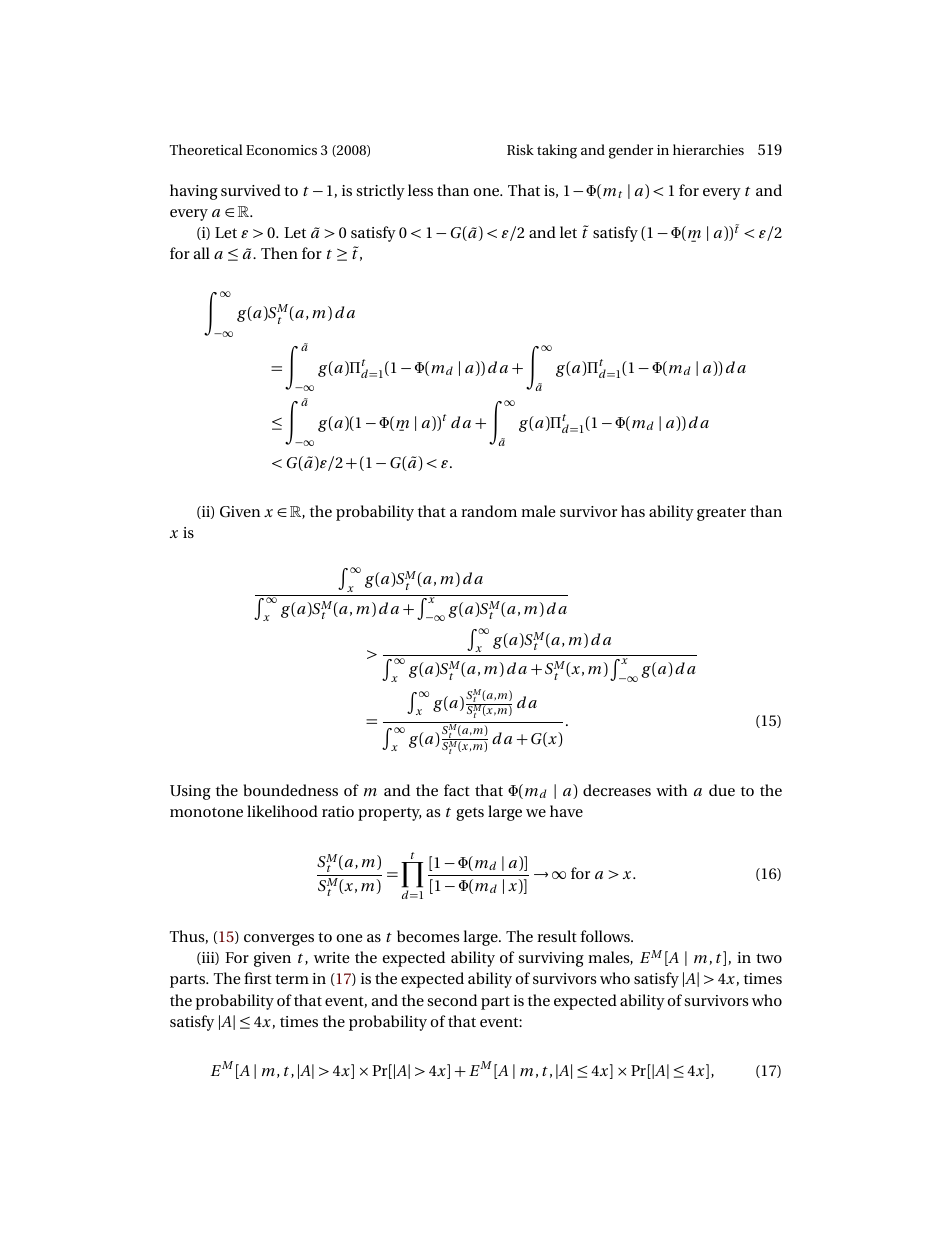 The image size is (952, 1233). Describe the element at coordinates (721, 514) in the screenshot. I see `greater` at that location.
